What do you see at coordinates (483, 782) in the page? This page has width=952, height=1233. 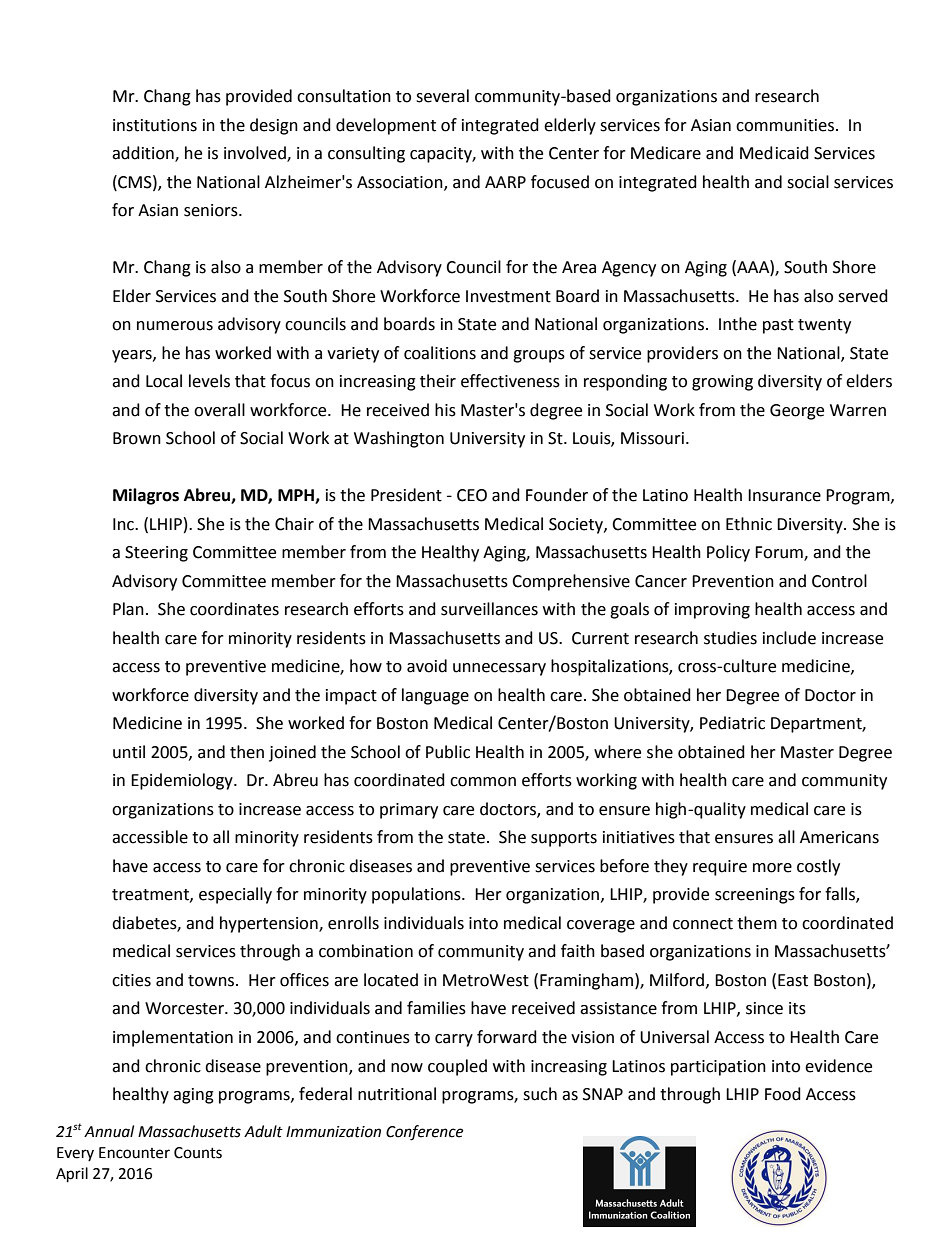 I see `common` at bounding box center [483, 782].
